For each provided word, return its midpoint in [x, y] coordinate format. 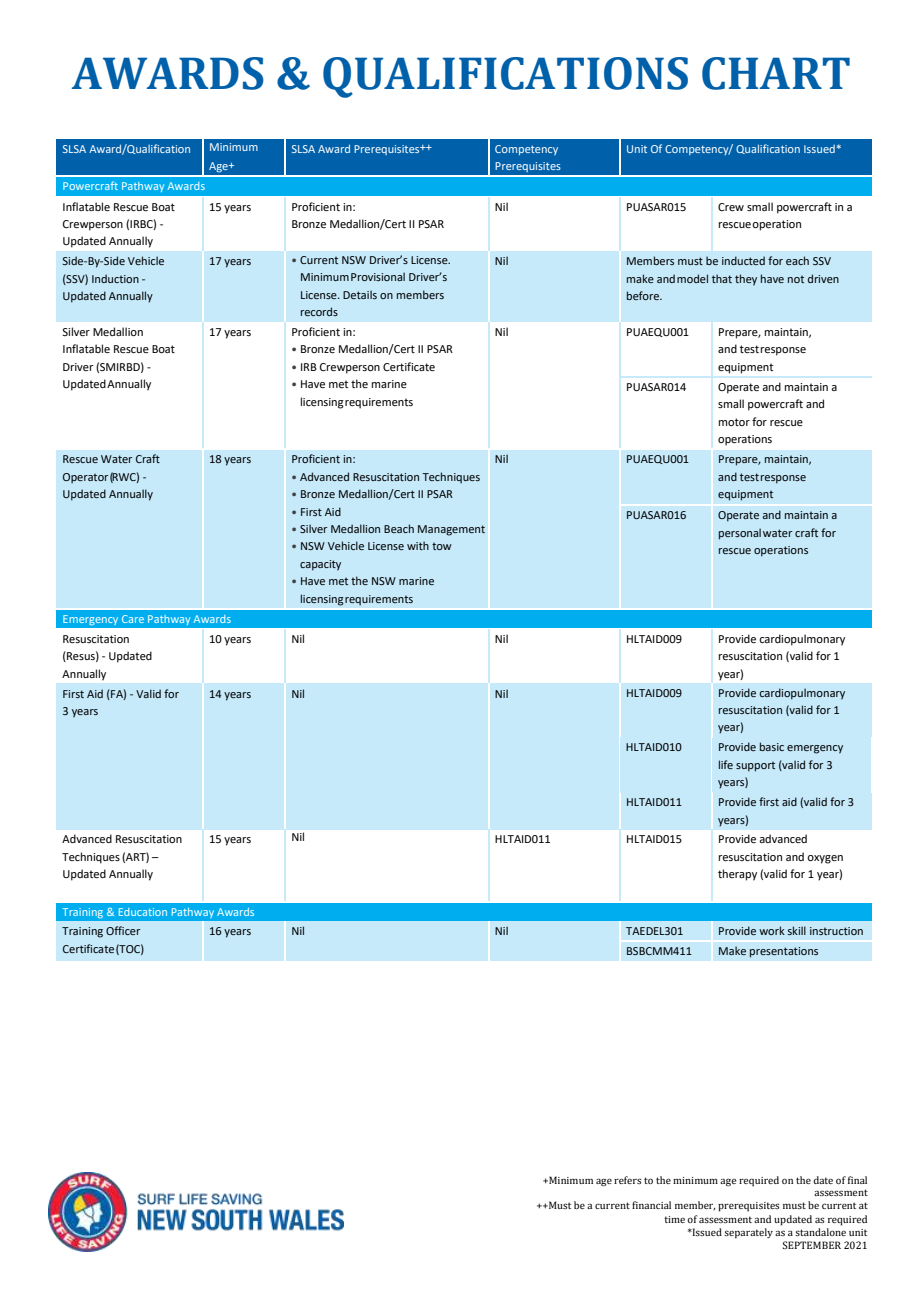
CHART [776, 73]
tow [442, 546]
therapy [737, 875]
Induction [115, 278]
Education [143, 912]
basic [772, 746]
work [772, 930]
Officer [123, 930]
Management [451, 530]
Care [133, 619]
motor [734, 422]
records [319, 311]
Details [360, 294]
